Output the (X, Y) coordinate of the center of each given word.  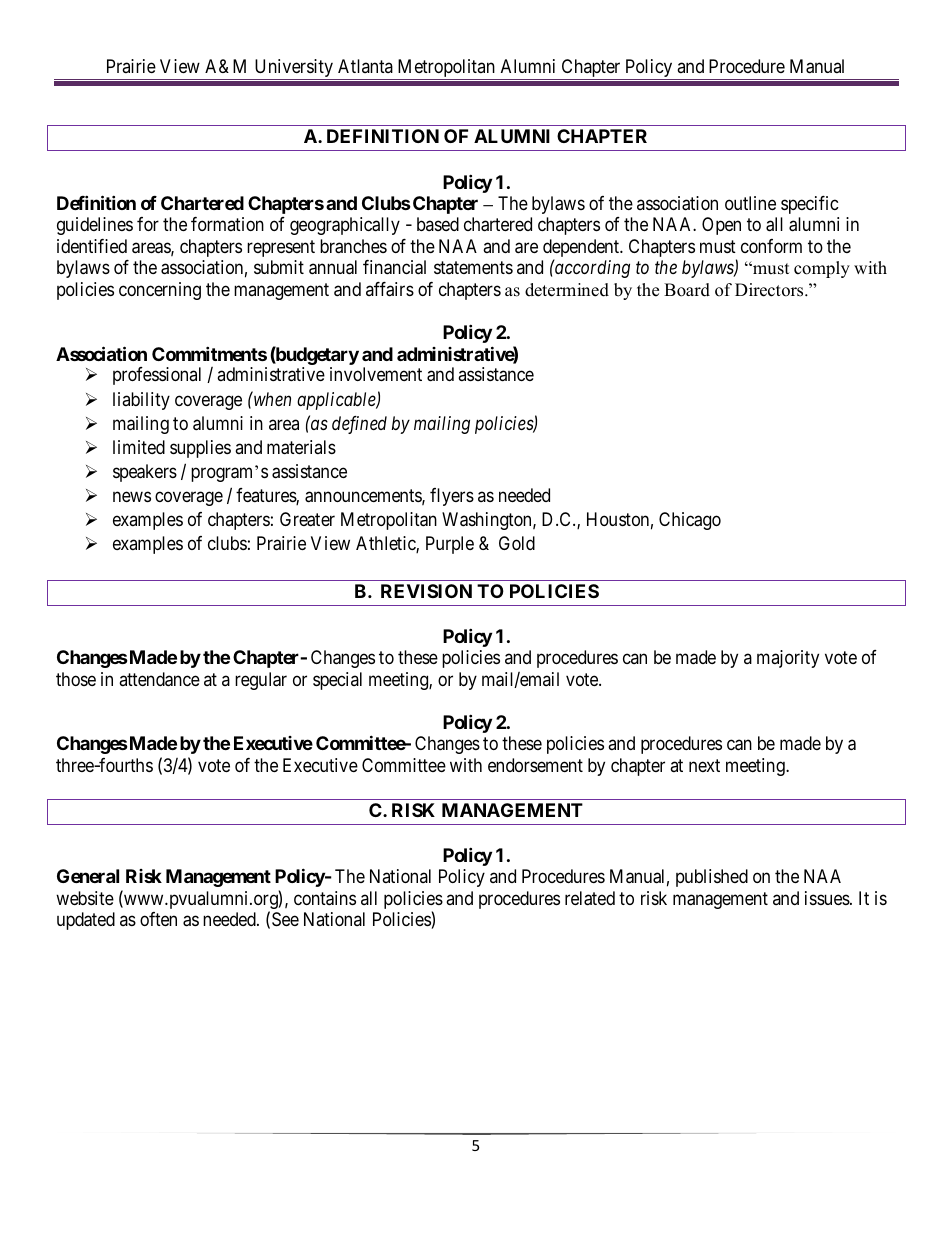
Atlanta (365, 66)
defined (359, 425)
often (158, 919)
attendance (159, 679)
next (704, 765)
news (132, 497)
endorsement (535, 765)
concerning (160, 291)
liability (141, 401)
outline (750, 203)
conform (771, 246)
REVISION (426, 591)
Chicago (690, 521)
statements (473, 267)
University (293, 69)
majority (788, 659)
